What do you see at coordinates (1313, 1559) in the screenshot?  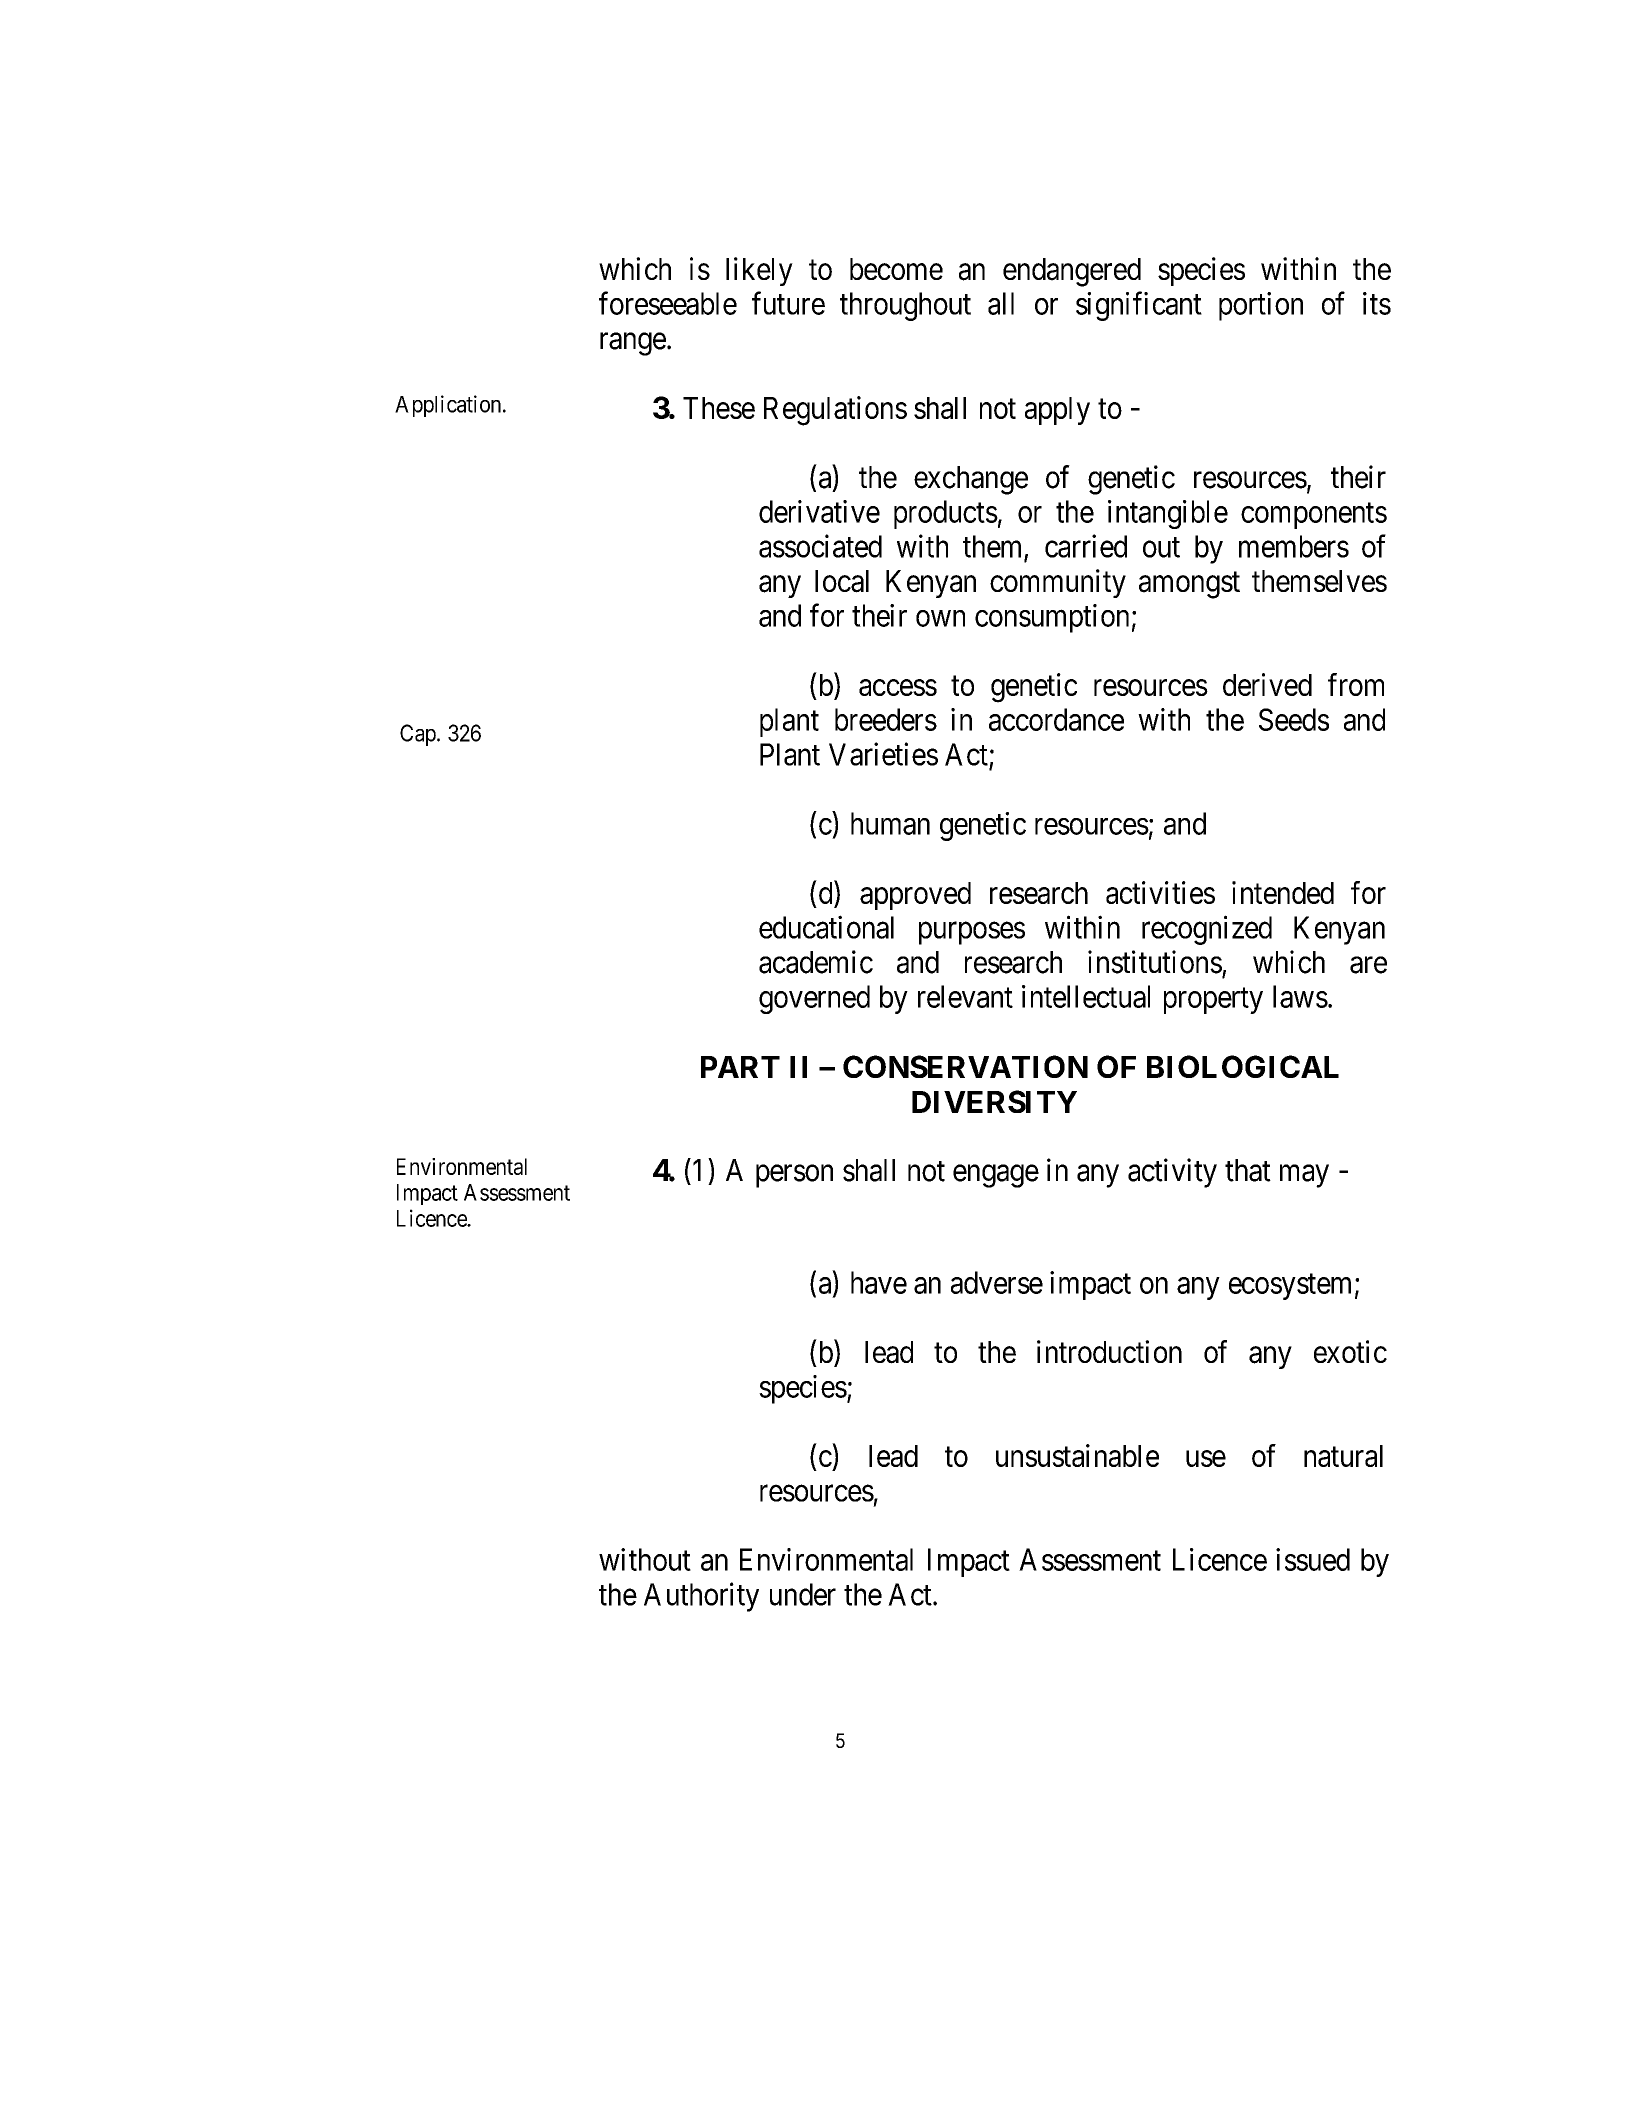 I see `issued` at bounding box center [1313, 1559].
